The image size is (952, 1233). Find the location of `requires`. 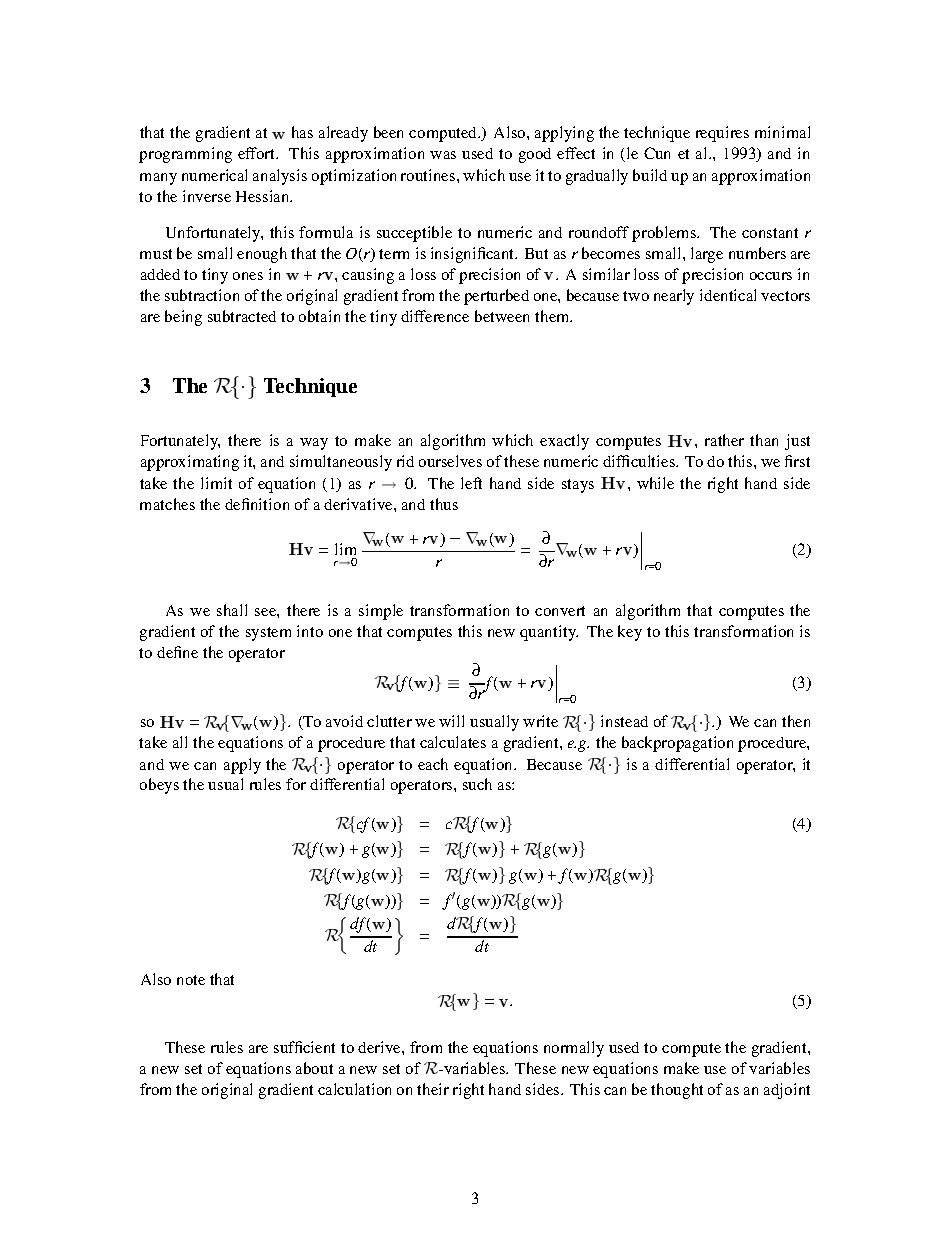

requires is located at coordinates (722, 134).
